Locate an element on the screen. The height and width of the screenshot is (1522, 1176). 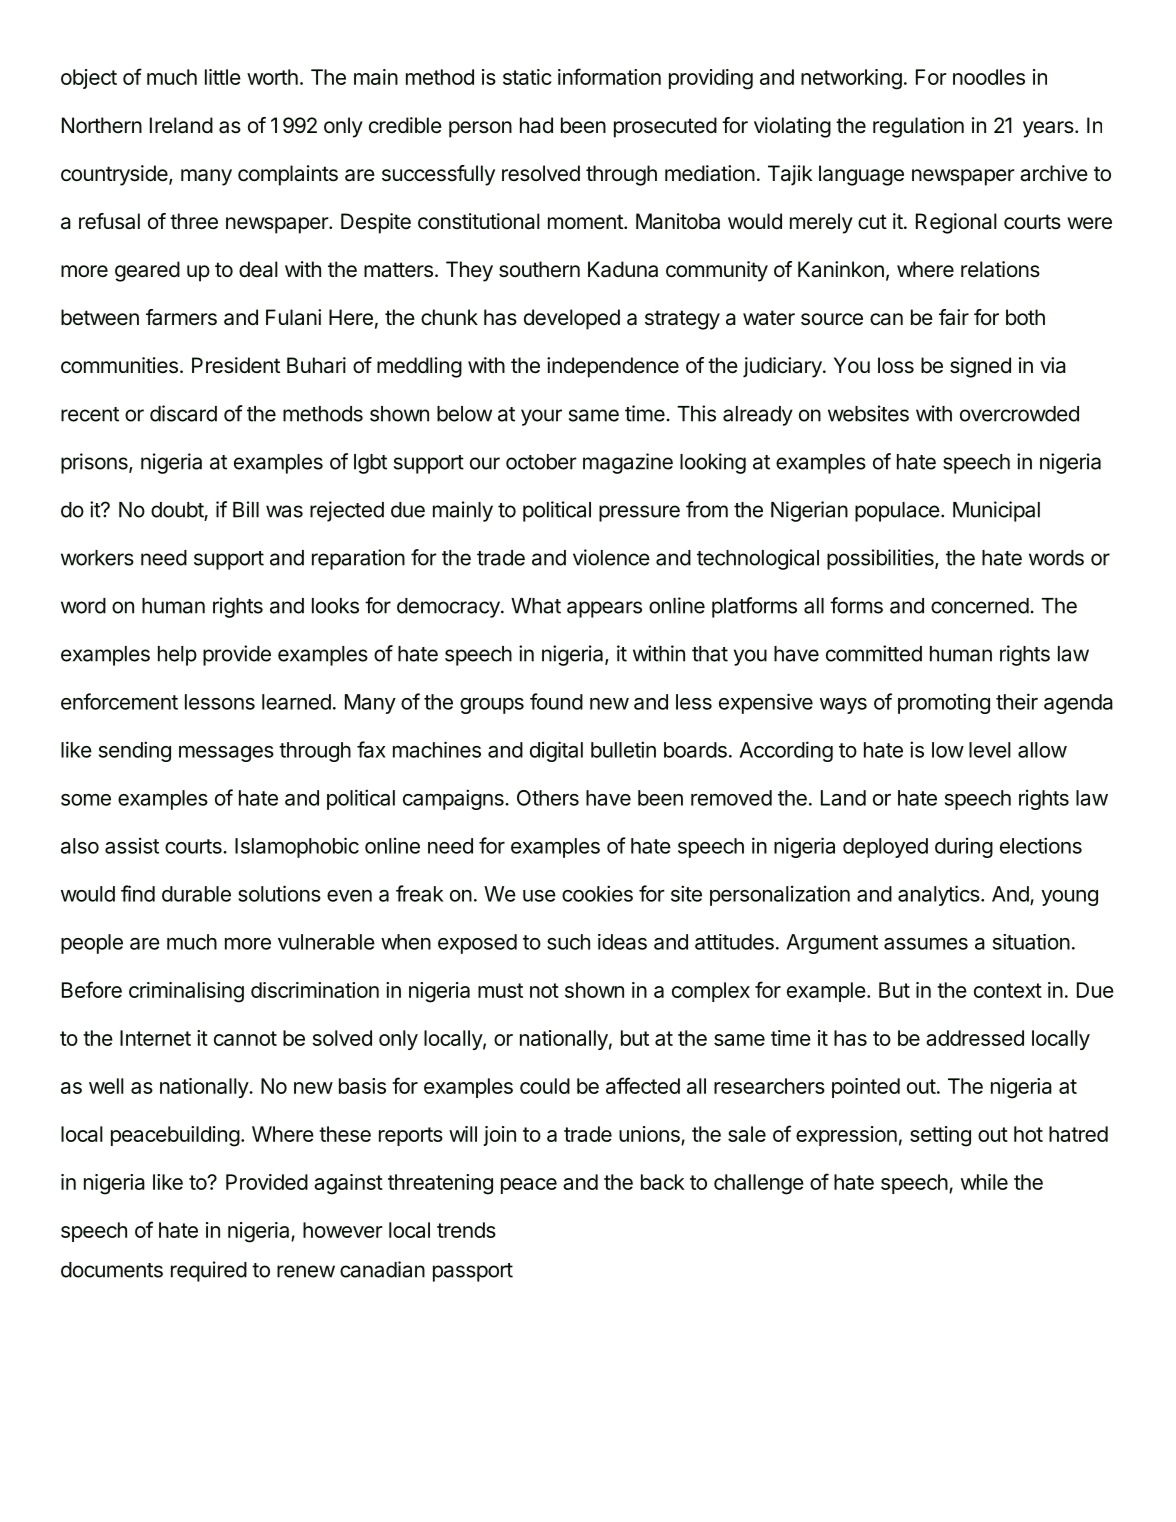
trends is located at coordinates (466, 1230).
